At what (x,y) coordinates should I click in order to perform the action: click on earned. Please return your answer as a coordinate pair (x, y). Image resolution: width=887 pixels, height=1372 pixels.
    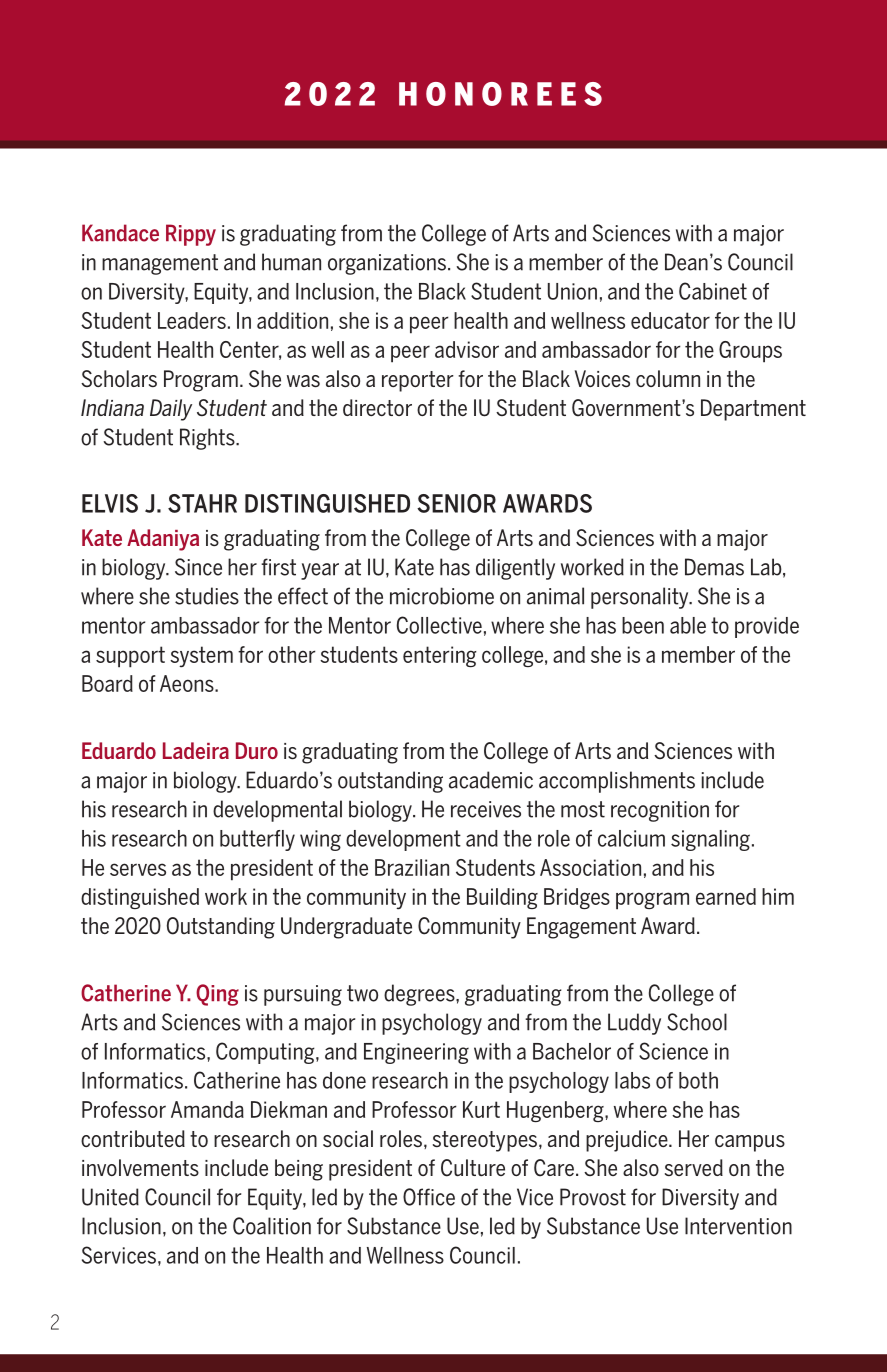
    Looking at the image, I should click on (726, 896).
